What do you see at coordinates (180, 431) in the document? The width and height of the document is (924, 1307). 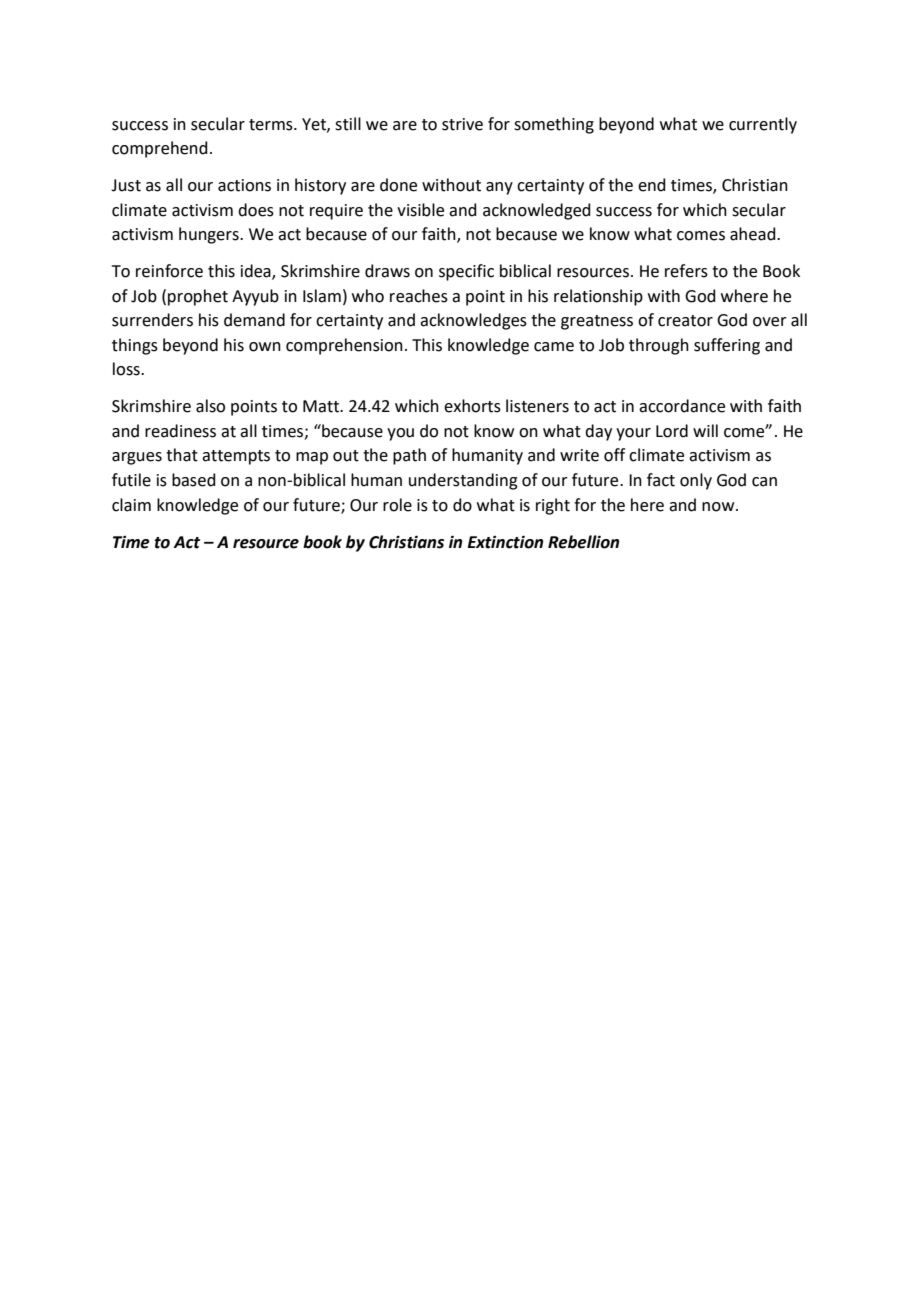 I see `readiness` at bounding box center [180, 431].
